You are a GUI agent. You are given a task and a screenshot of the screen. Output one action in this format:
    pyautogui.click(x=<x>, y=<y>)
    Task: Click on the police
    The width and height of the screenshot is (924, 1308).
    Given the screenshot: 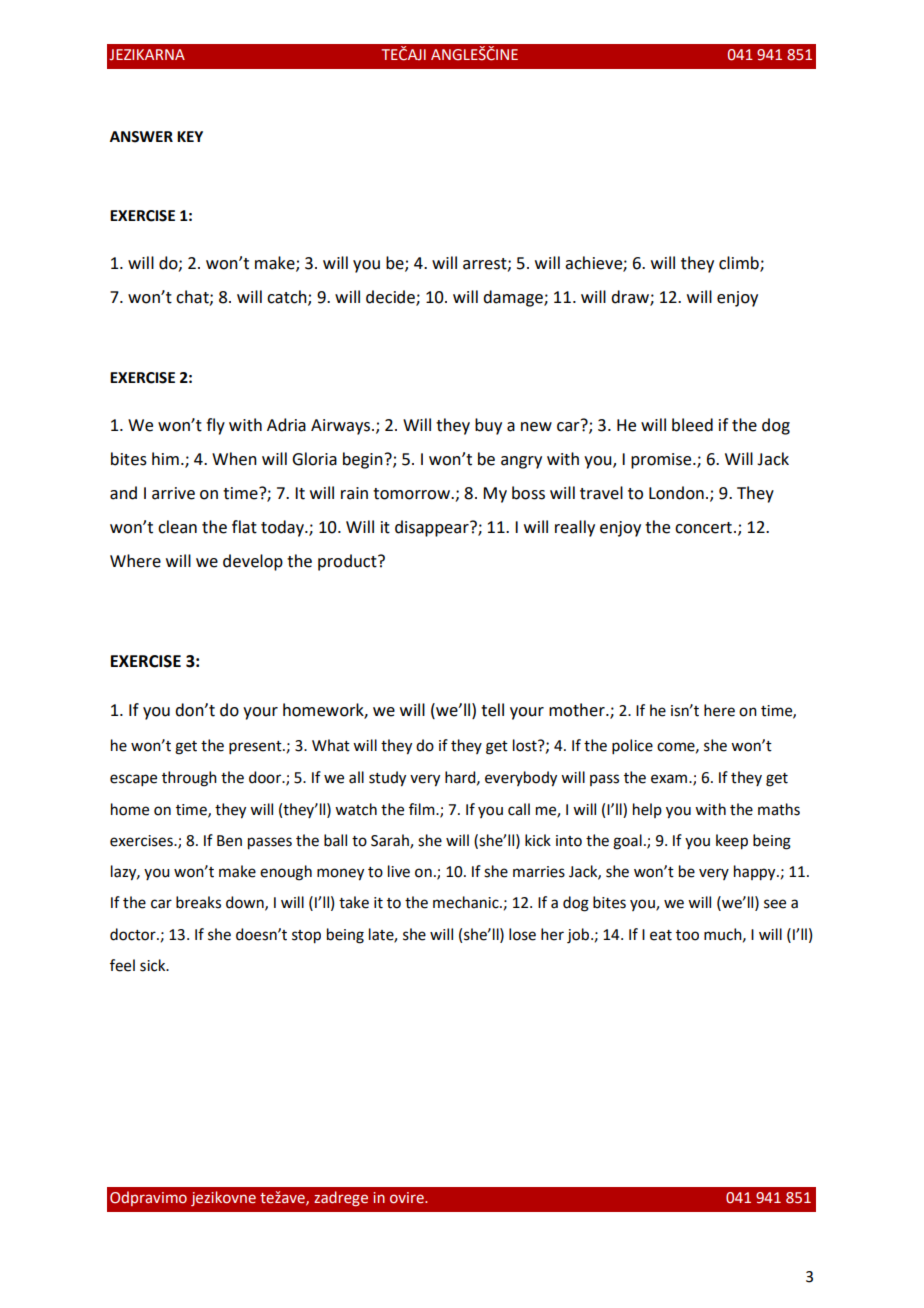 What is the action you would take?
    pyautogui.click(x=632, y=746)
